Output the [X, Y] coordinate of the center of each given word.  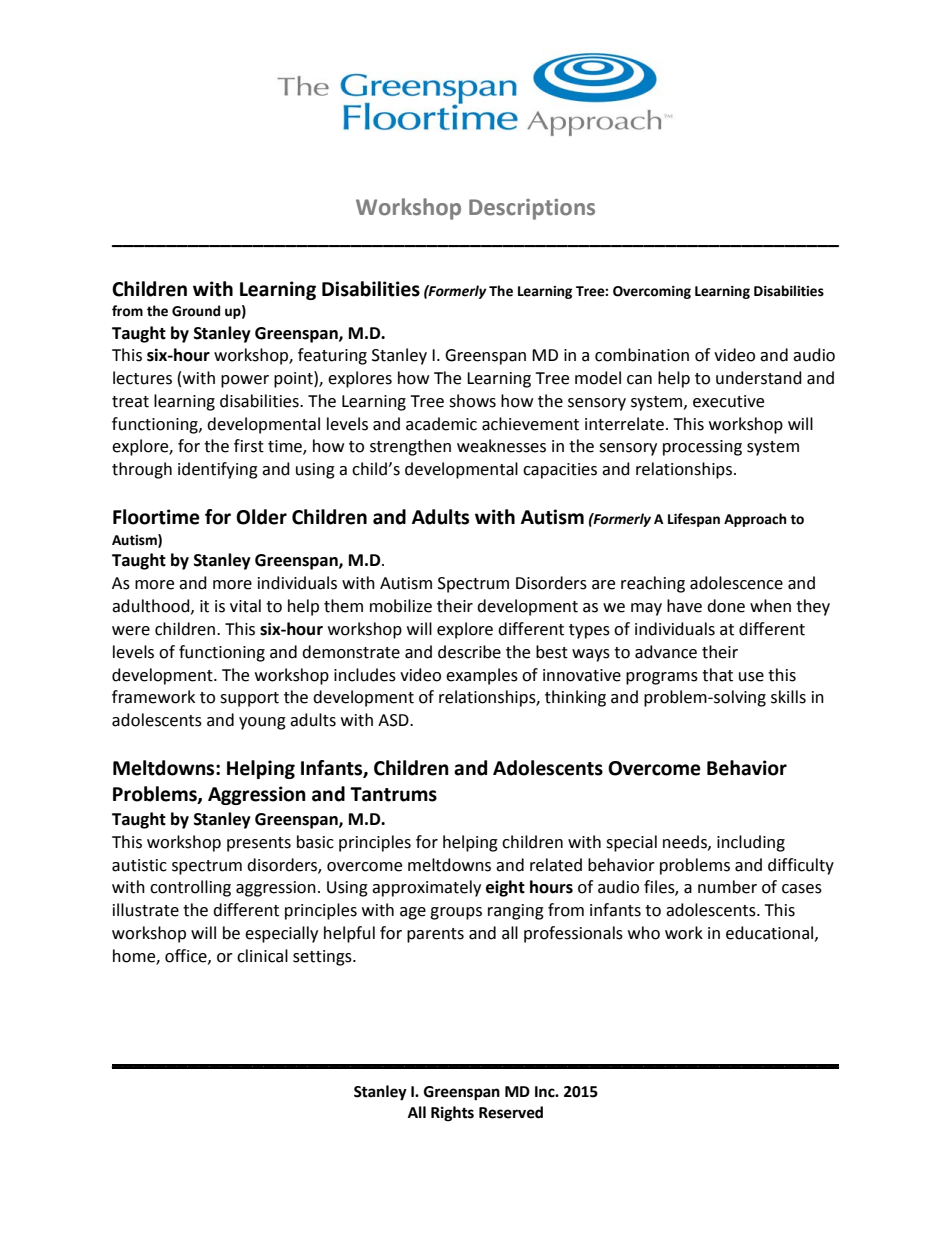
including [751, 843]
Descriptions [532, 209]
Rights [452, 1114]
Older [261, 517]
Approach [755, 520]
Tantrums [393, 794]
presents [259, 844]
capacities [560, 471]
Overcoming [652, 292]
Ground [196, 311]
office [187, 956]
